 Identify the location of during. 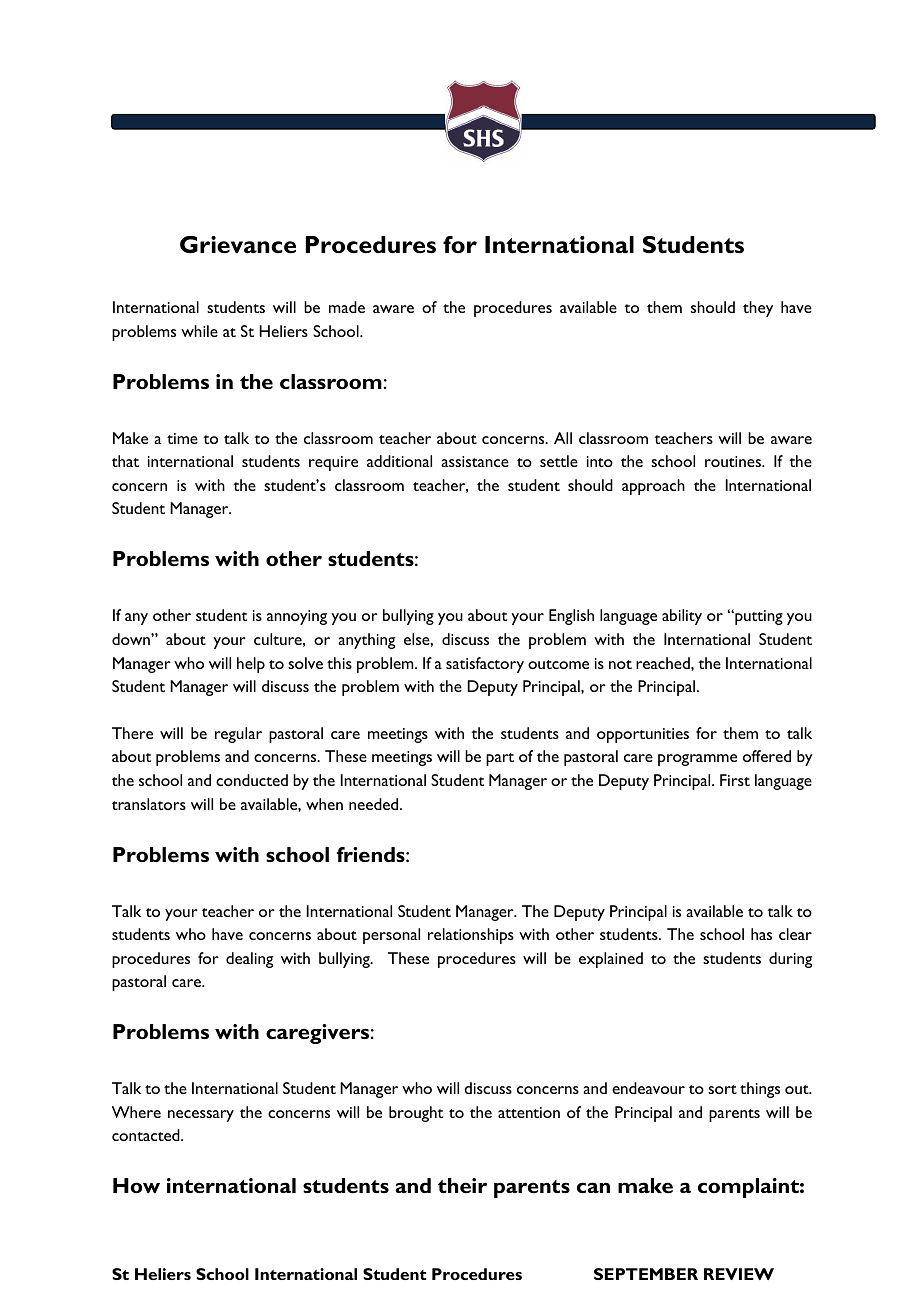
(790, 960).
